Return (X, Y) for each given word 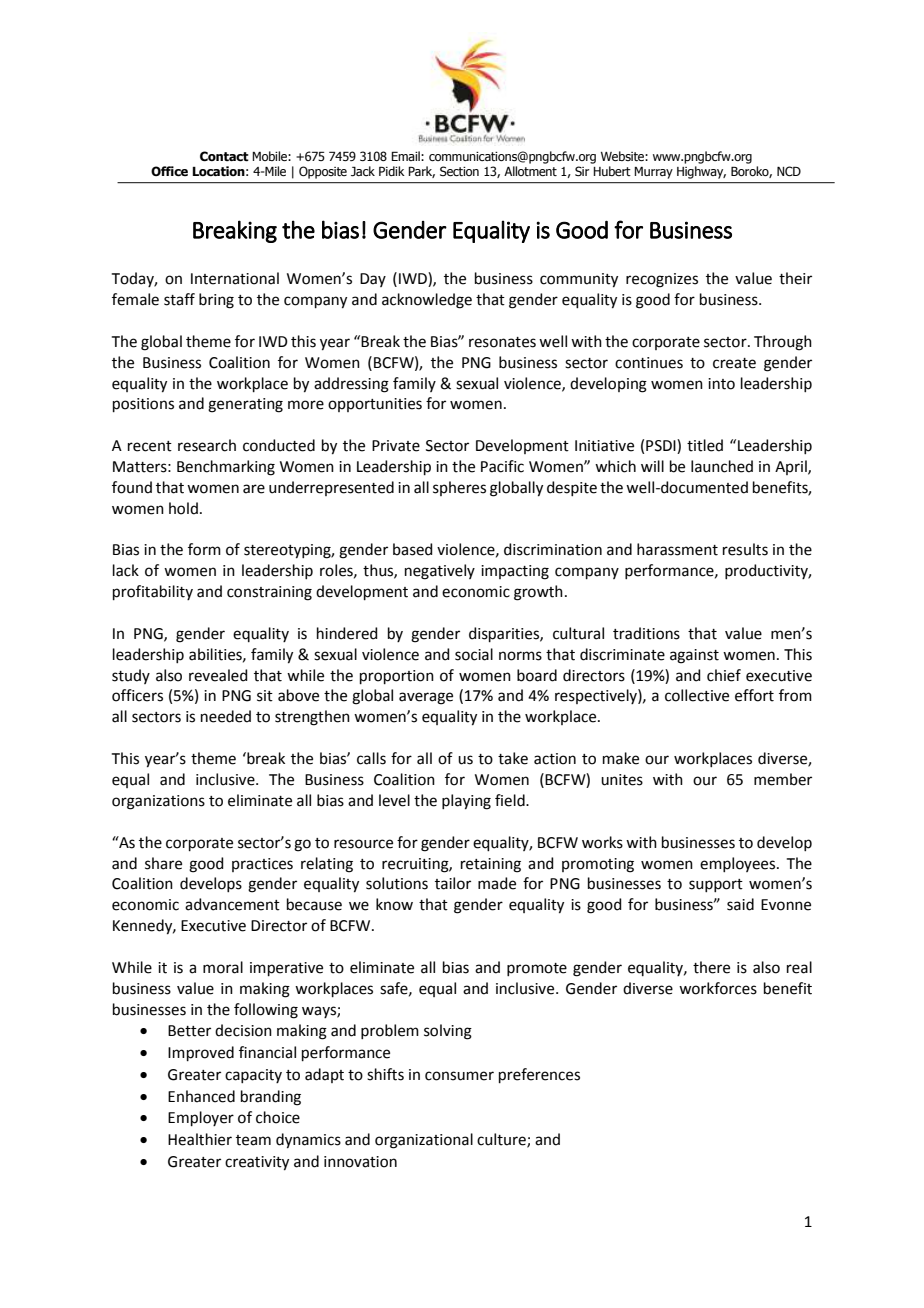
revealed (218, 675)
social (474, 654)
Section (459, 171)
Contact (224, 156)
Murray (653, 173)
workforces (718, 988)
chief (724, 675)
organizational (424, 1141)
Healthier (200, 1139)
